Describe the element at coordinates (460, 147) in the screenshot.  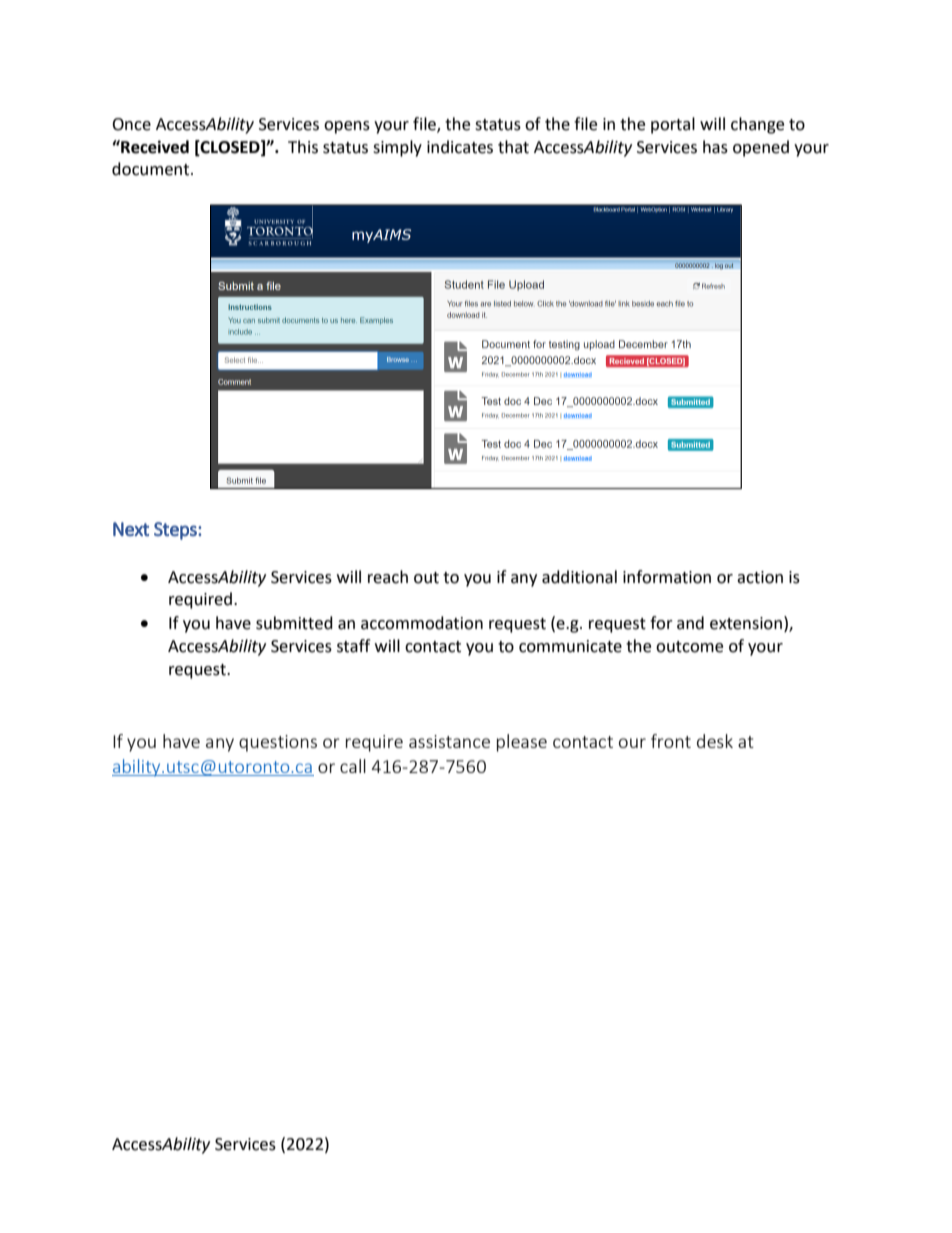
I see `indicates` at that location.
